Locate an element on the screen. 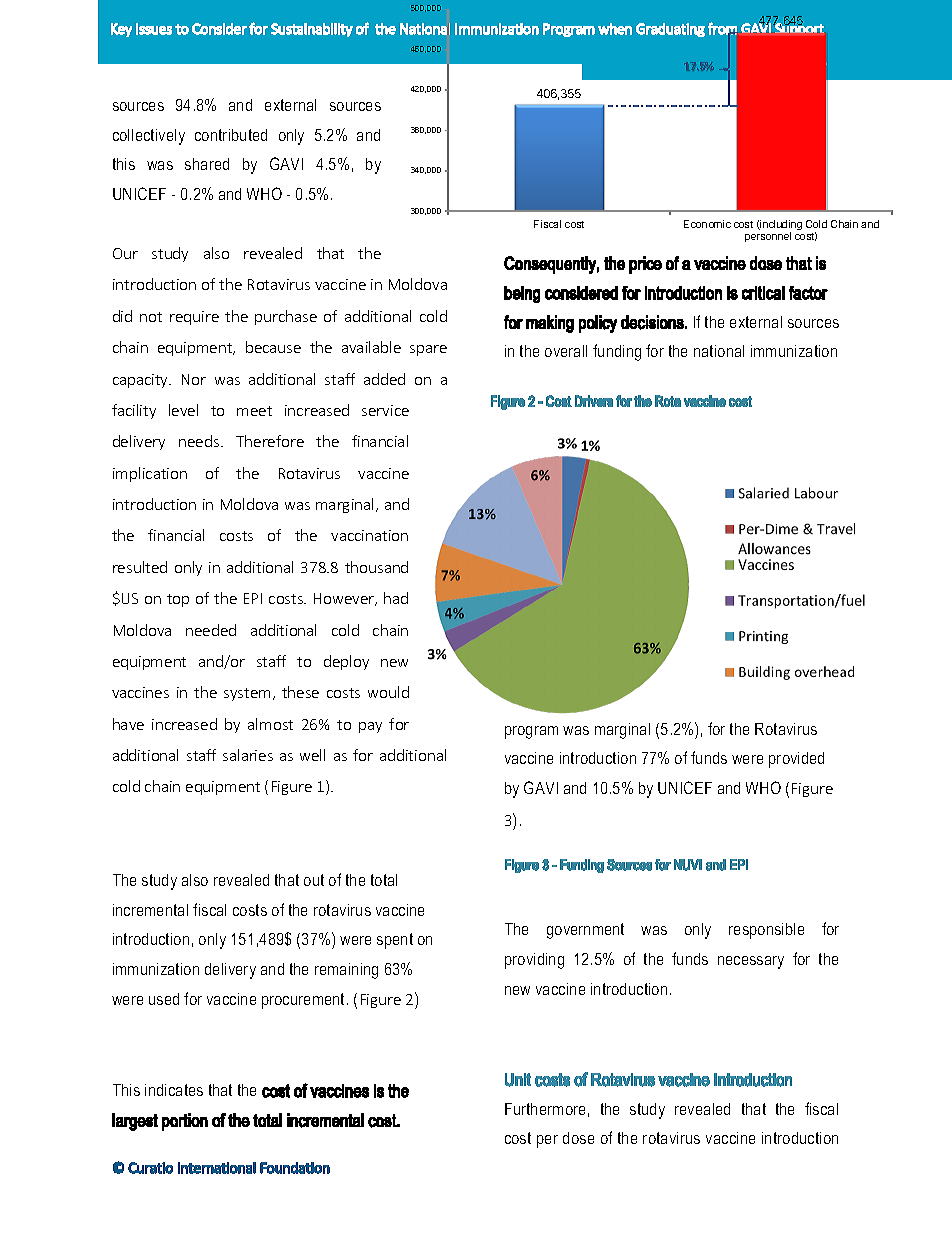  Drivers is located at coordinates (594, 401).
